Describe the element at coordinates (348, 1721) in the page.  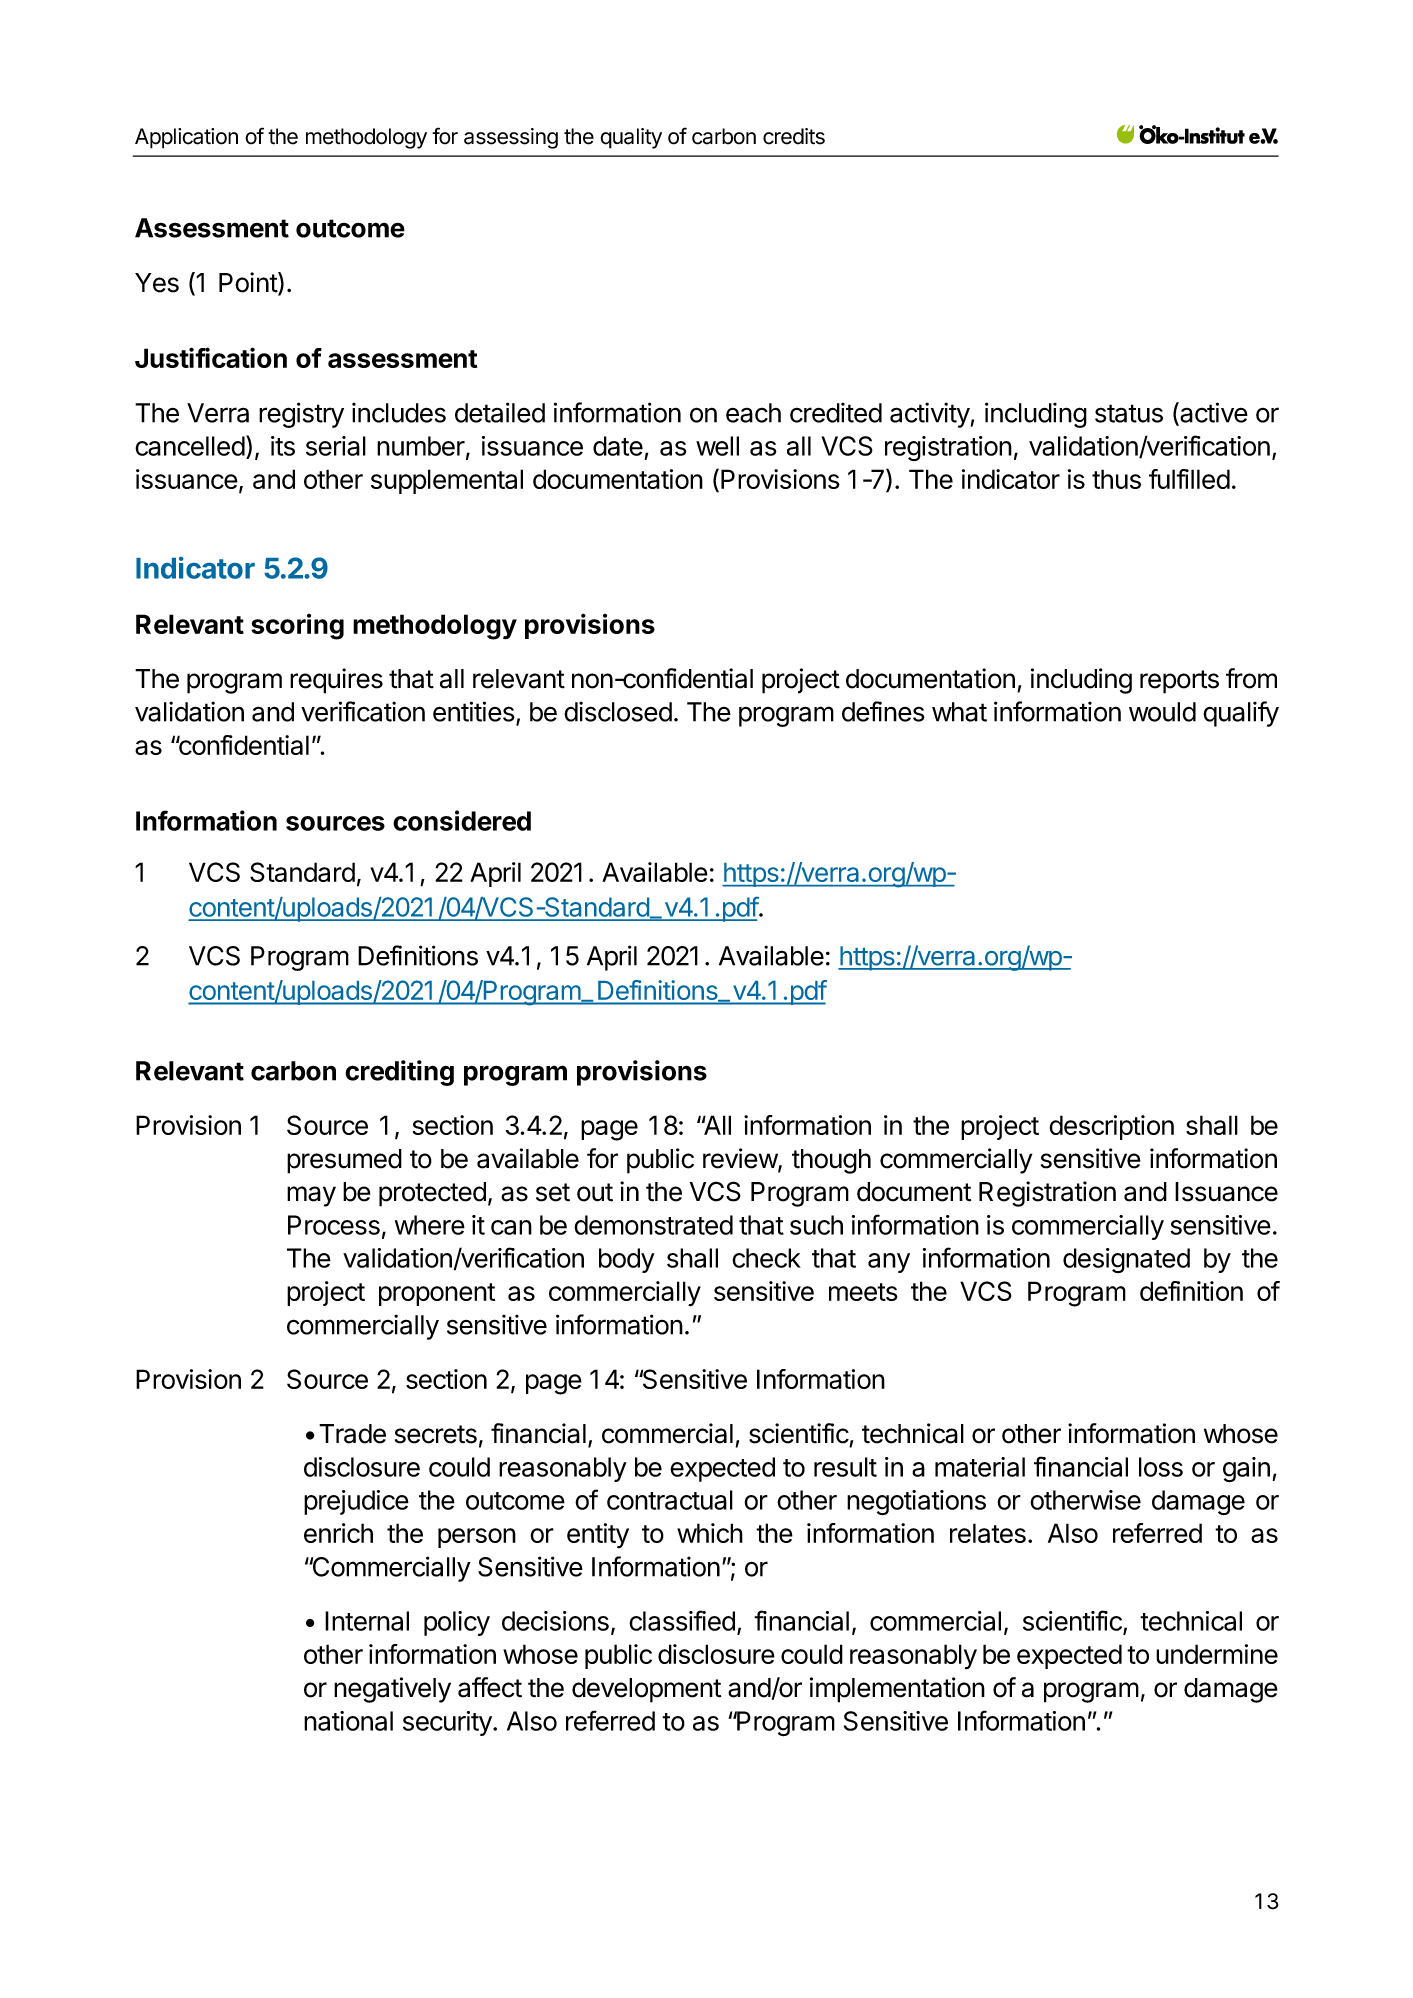
I see `national` at that location.
